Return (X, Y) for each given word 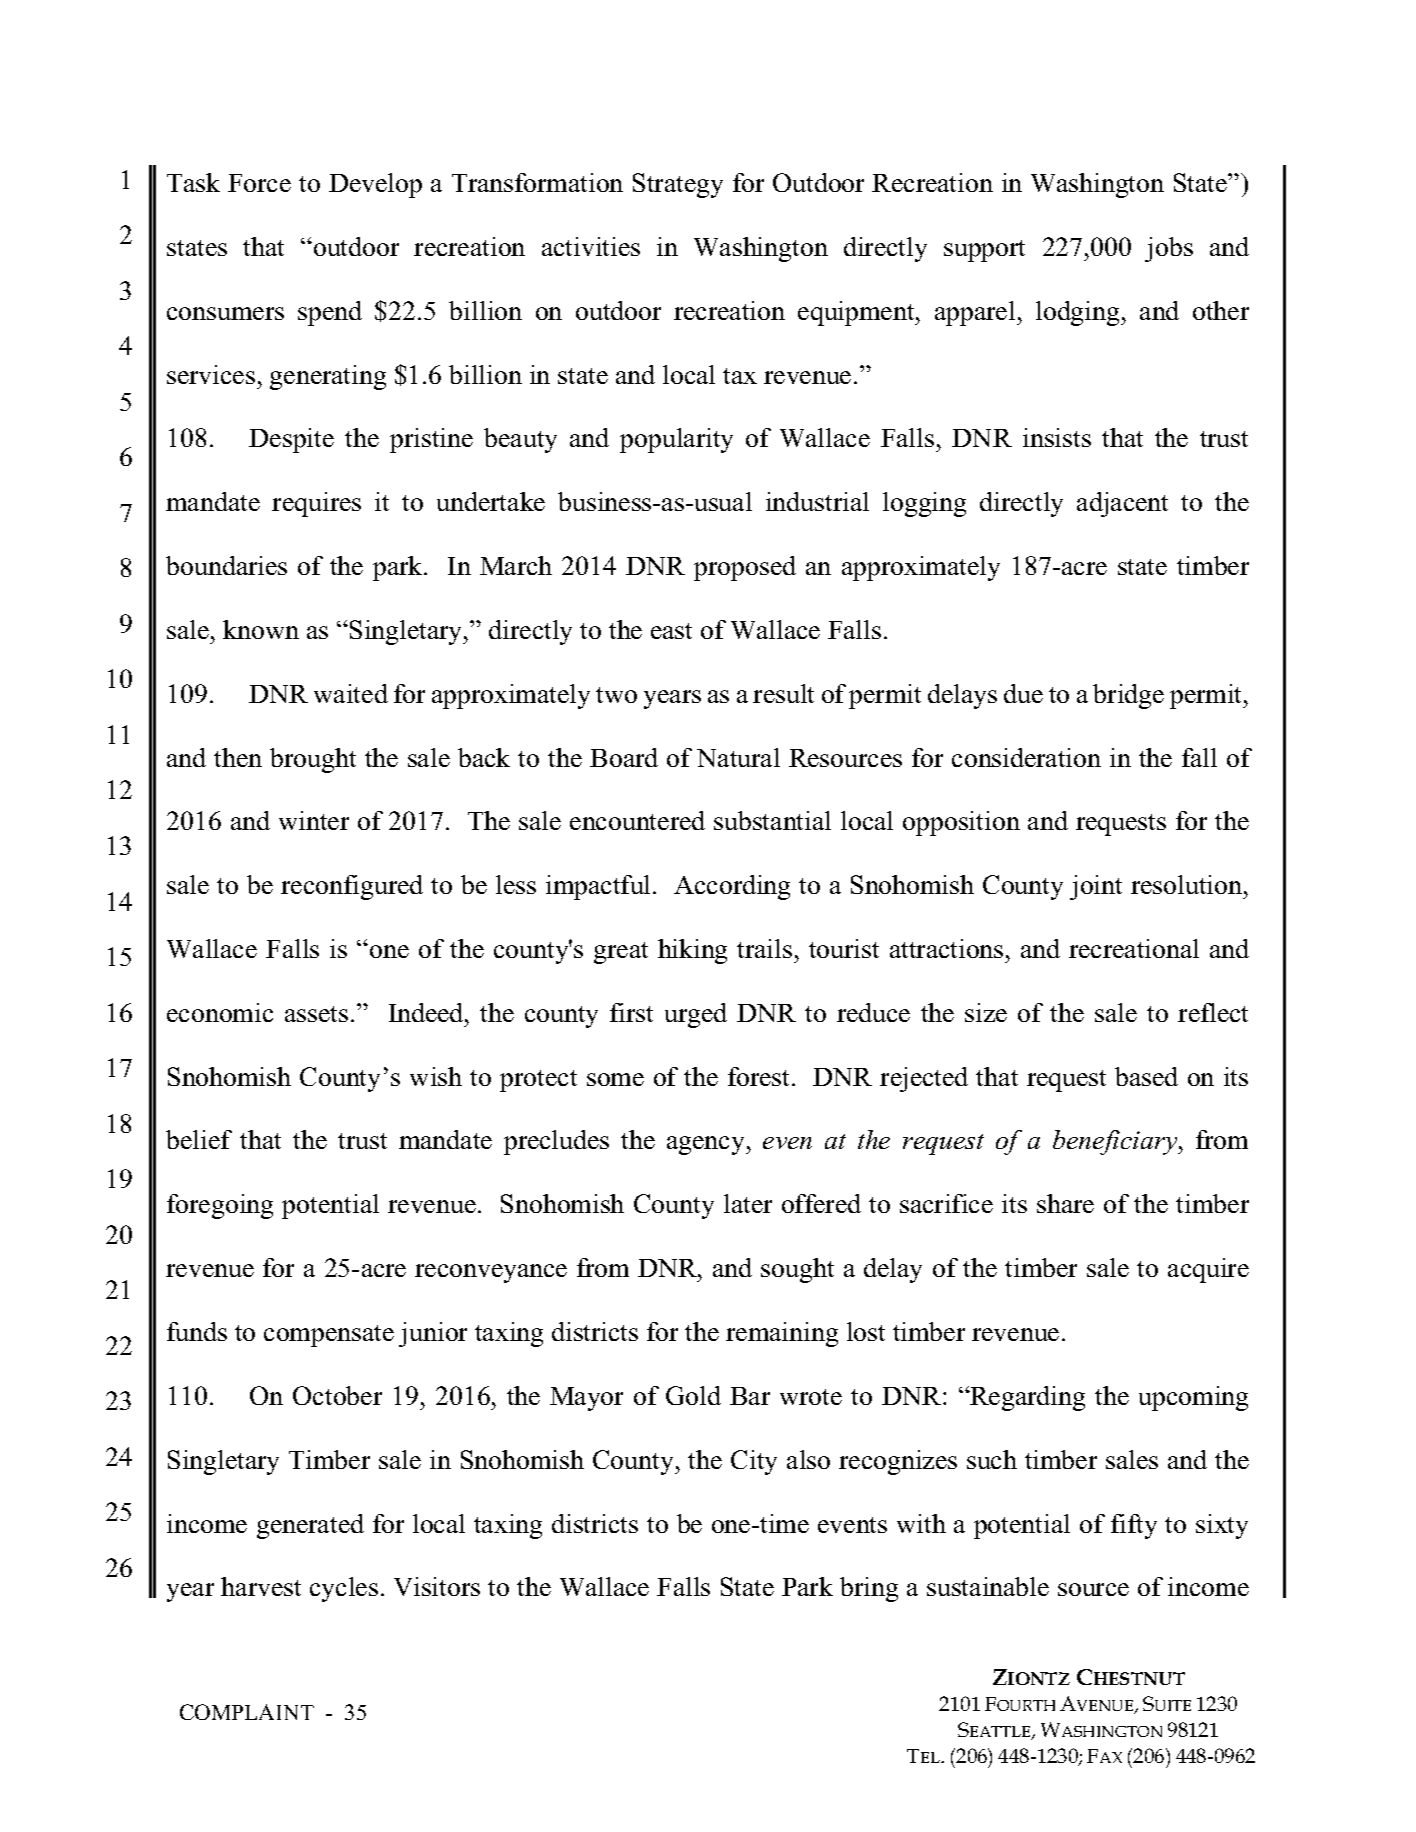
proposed (745, 568)
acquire (1208, 1270)
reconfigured (352, 887)
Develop (375, 185)
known (261, 629)
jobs (1169, 249)
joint (1096, 887)
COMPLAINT (247, 1712)
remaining (782, 1334)
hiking (692, 951)
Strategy (678, 185)
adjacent (1122, 504)
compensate (329, 1336)
